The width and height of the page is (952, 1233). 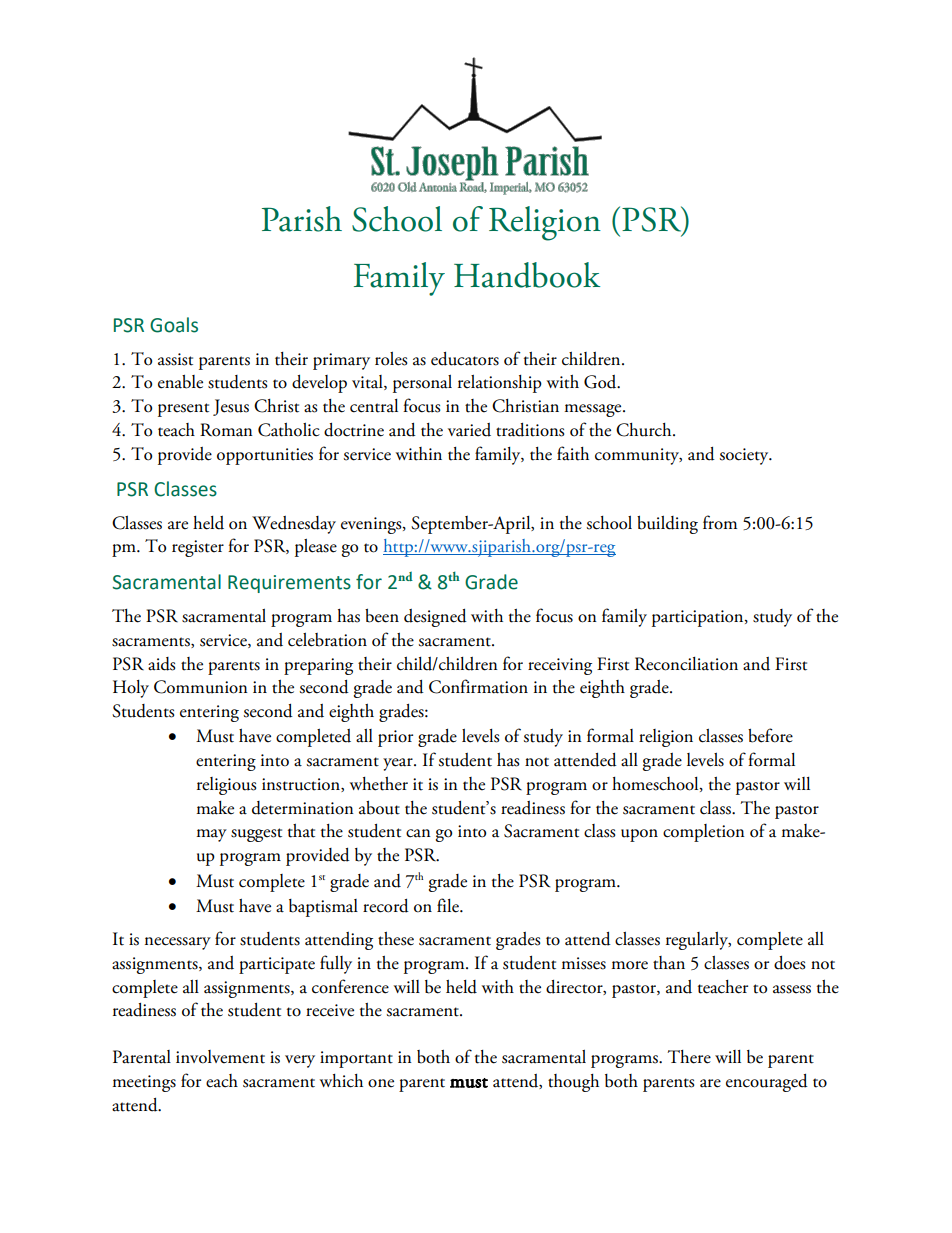 What do you see at coordinates (201, 687) in the page?
I see `Communion` at bounding box center [201, 687].
